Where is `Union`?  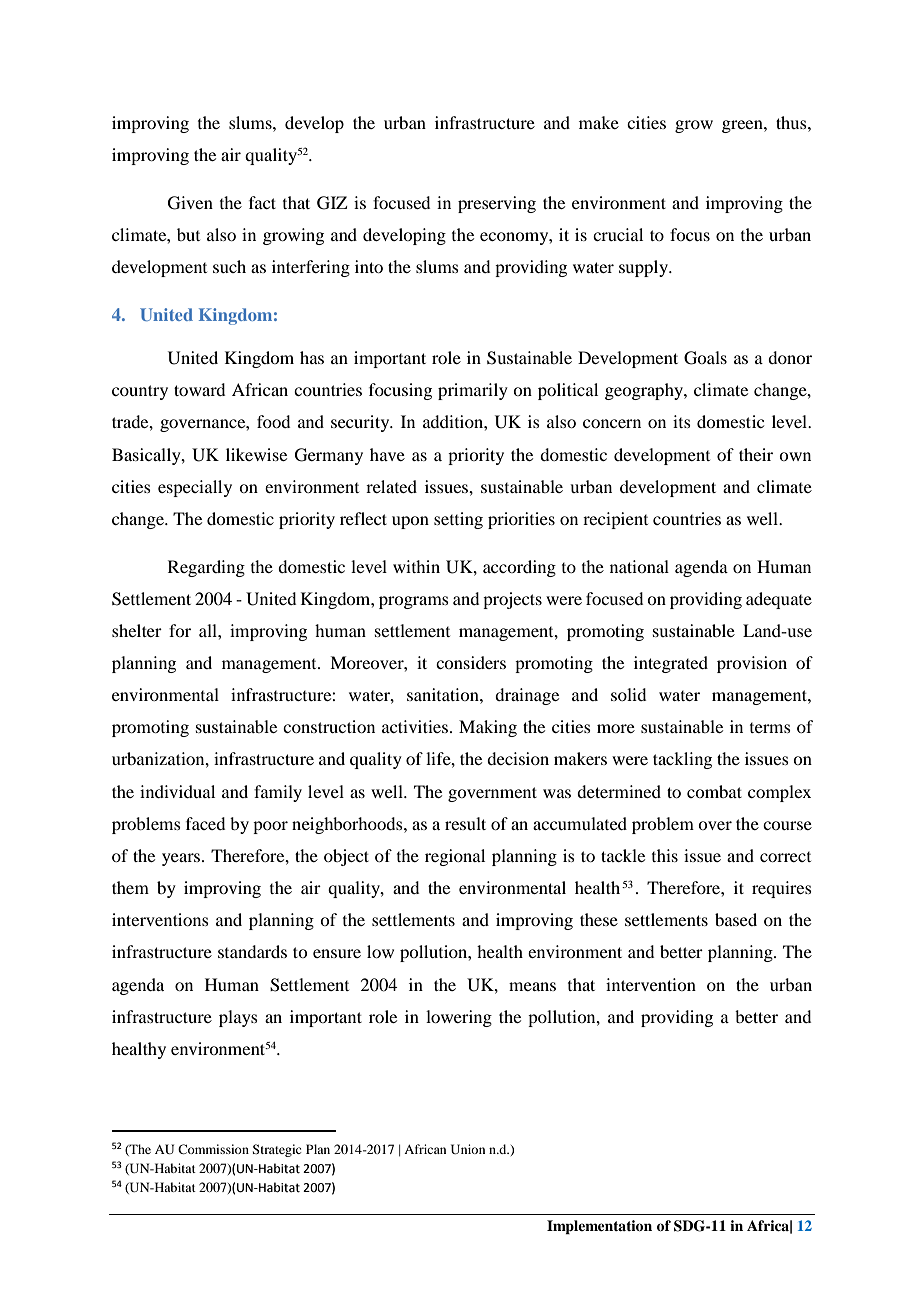 Union is located at coordinates (468, 1149).
